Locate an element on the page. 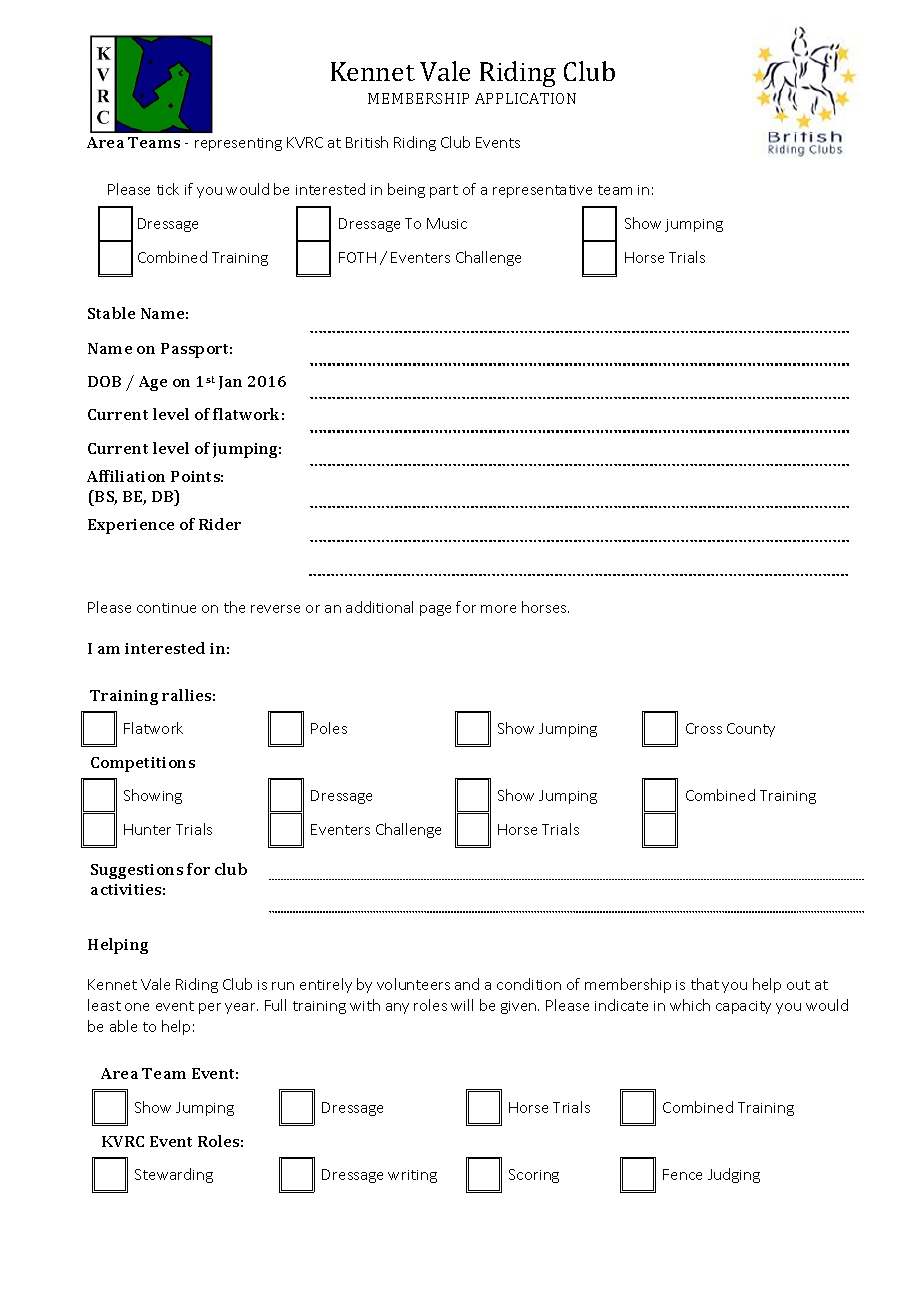  Jan is located at coordinates (230, 383).
